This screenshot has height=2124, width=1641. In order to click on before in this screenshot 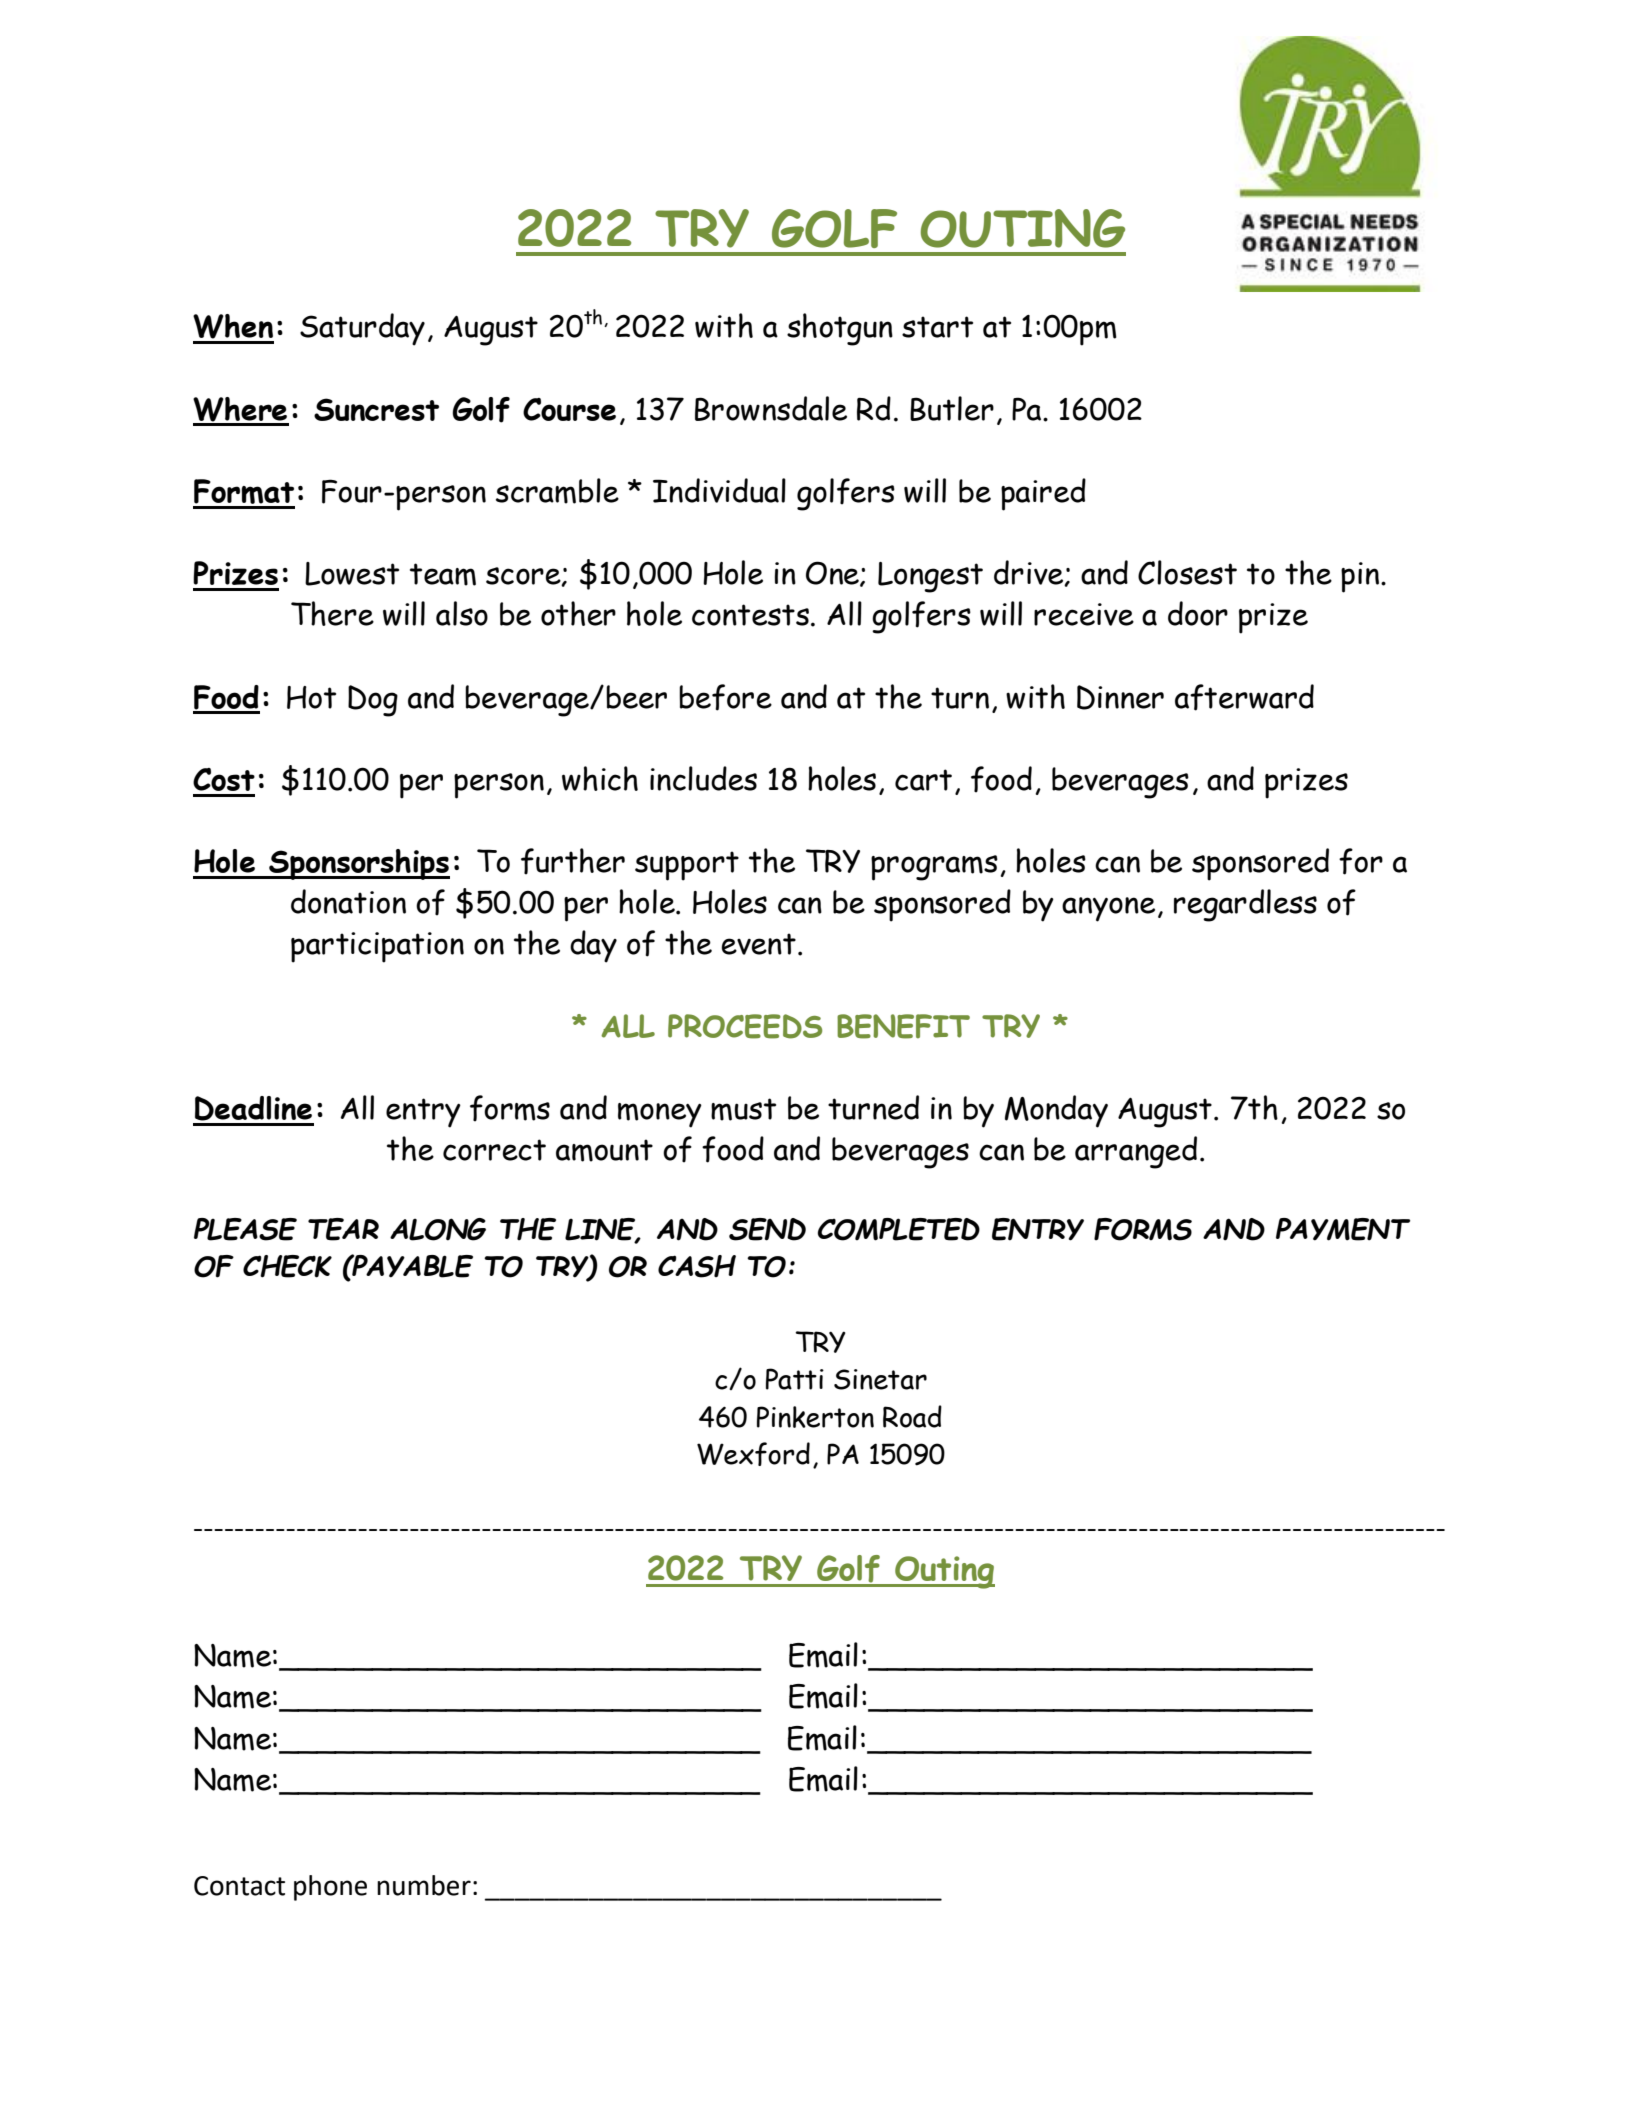, I will do `click(725, 697)`.
